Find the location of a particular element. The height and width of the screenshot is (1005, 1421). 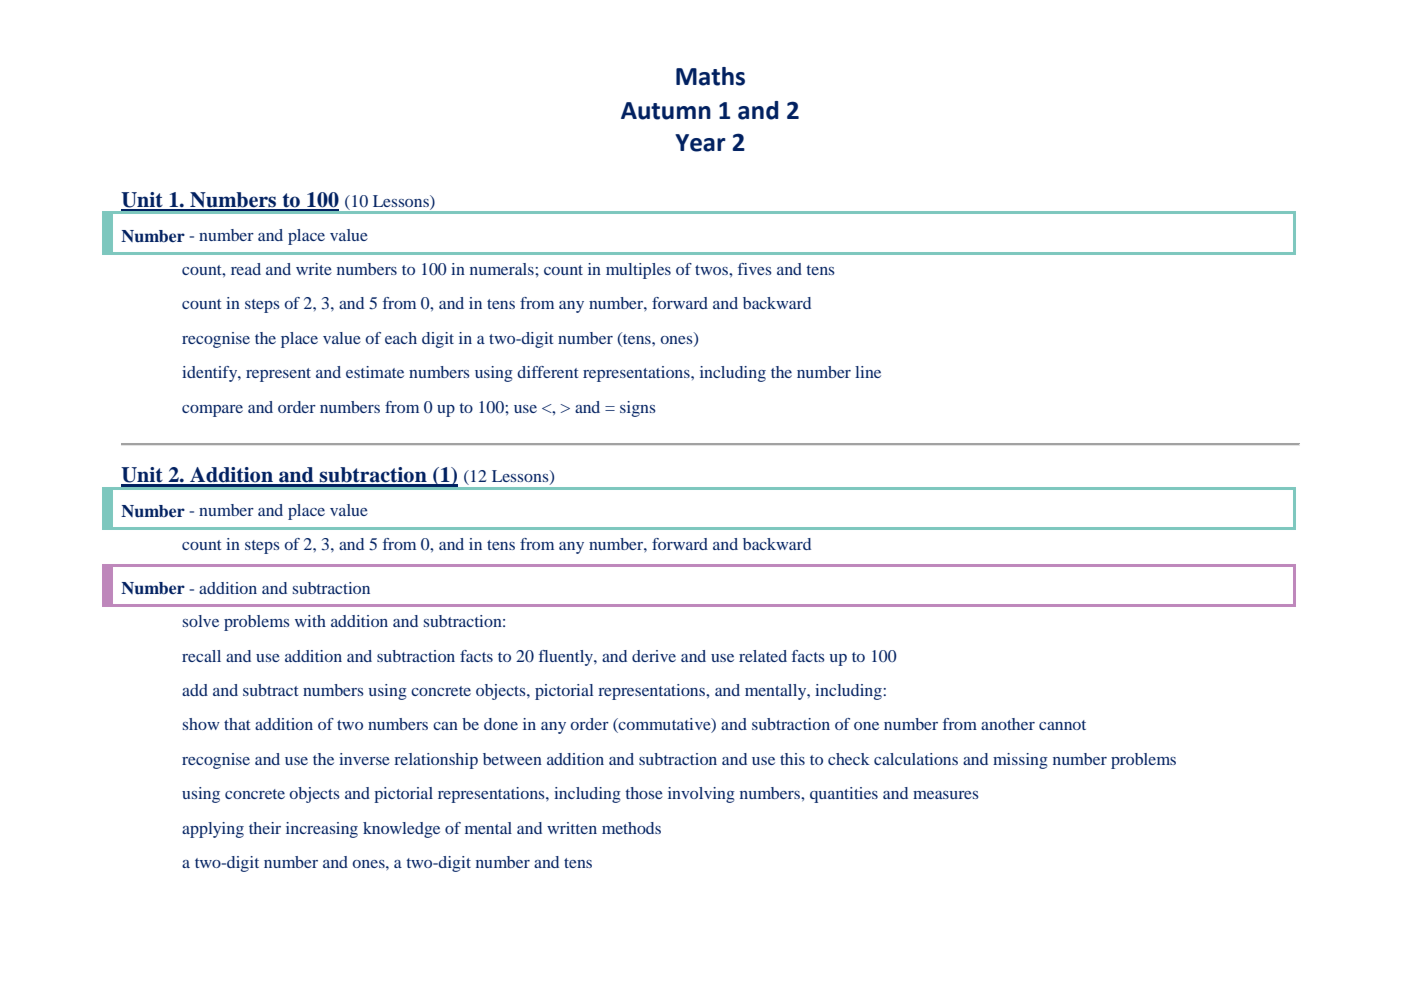

with is located at coordinates (310, 621).
